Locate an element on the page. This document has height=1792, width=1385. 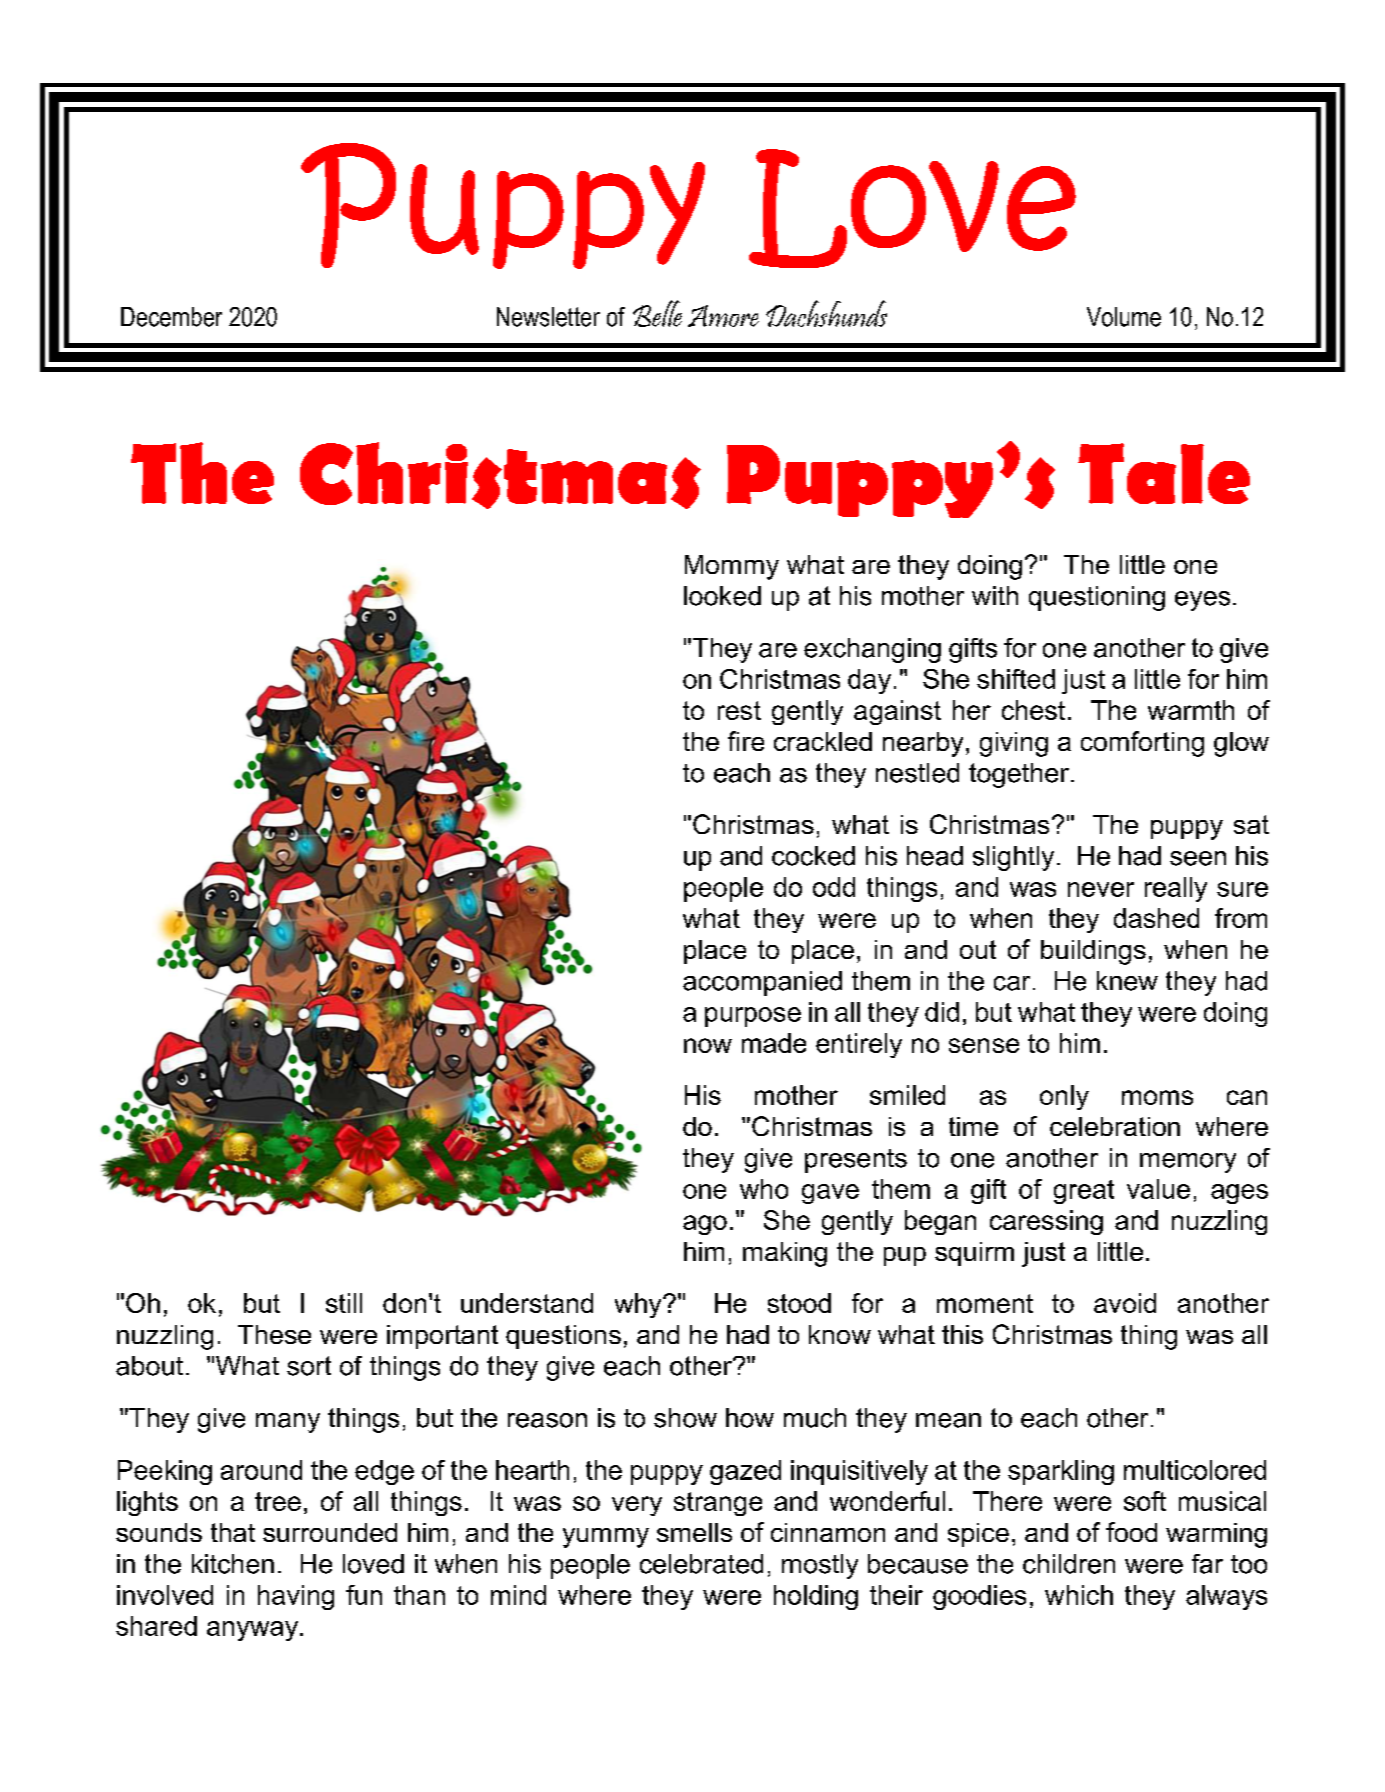
accompanied is located at coordinates (762, 983).
